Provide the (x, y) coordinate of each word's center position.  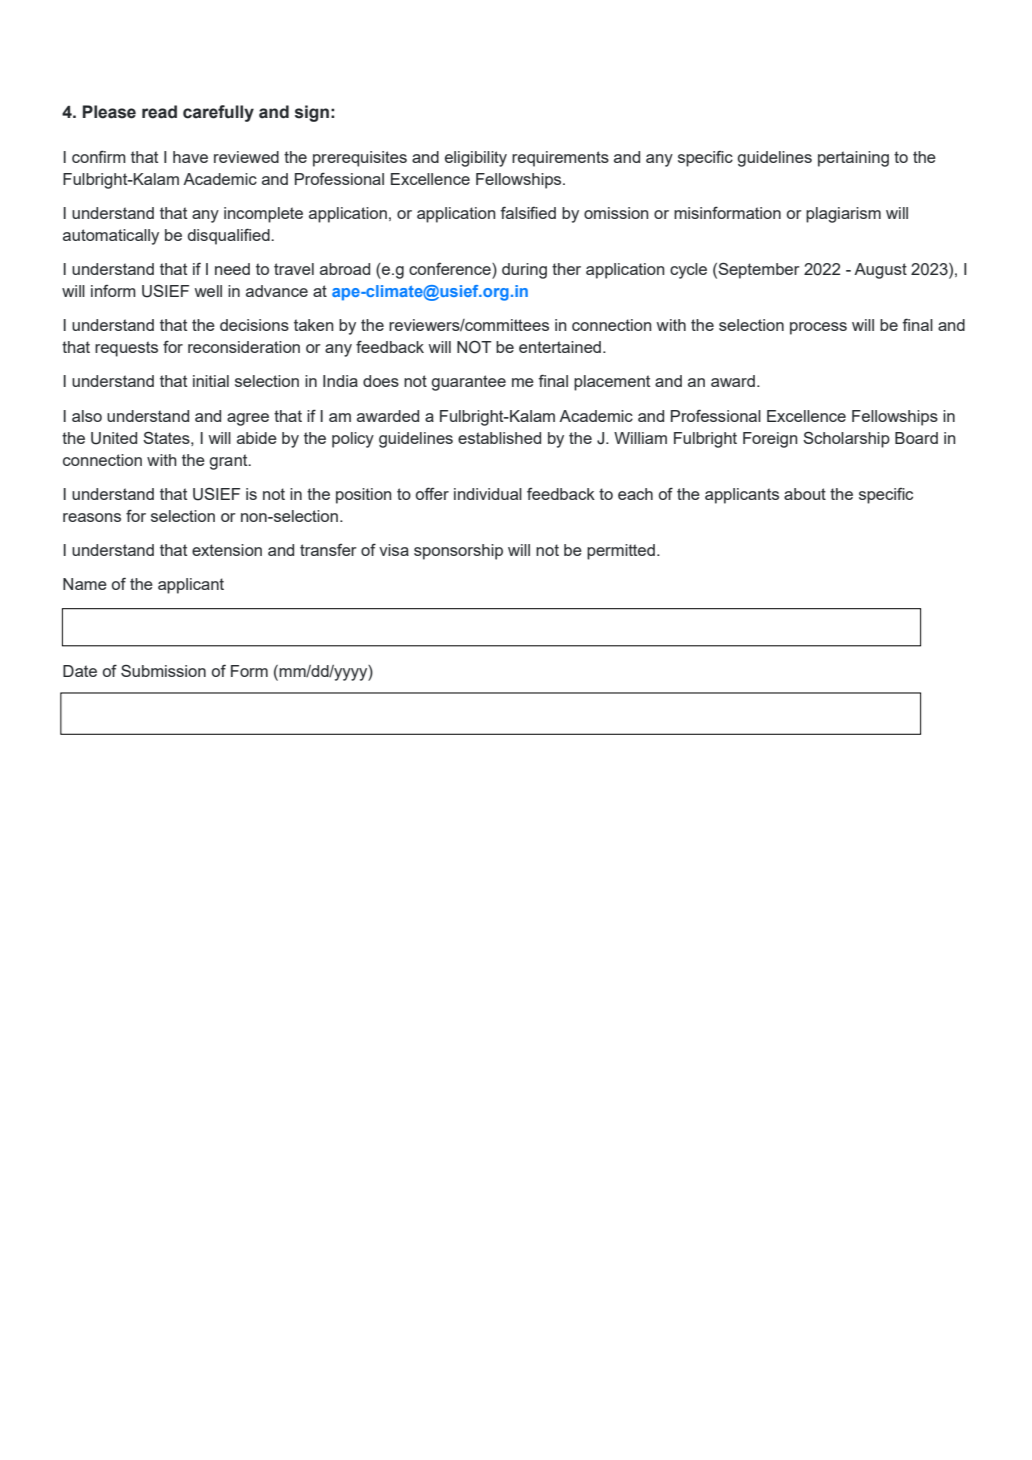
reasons (92, 517)
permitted (621, 552)
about (805, 494)
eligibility (476, 159)
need (232, 269)
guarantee (468, 383)
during (524, 271)
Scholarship (846, 440)
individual (488, 494)
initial (211, 381)
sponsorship (458, 552)
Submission (163, 671)
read (159, 112)
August (880, 271)
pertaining (853, 159)
